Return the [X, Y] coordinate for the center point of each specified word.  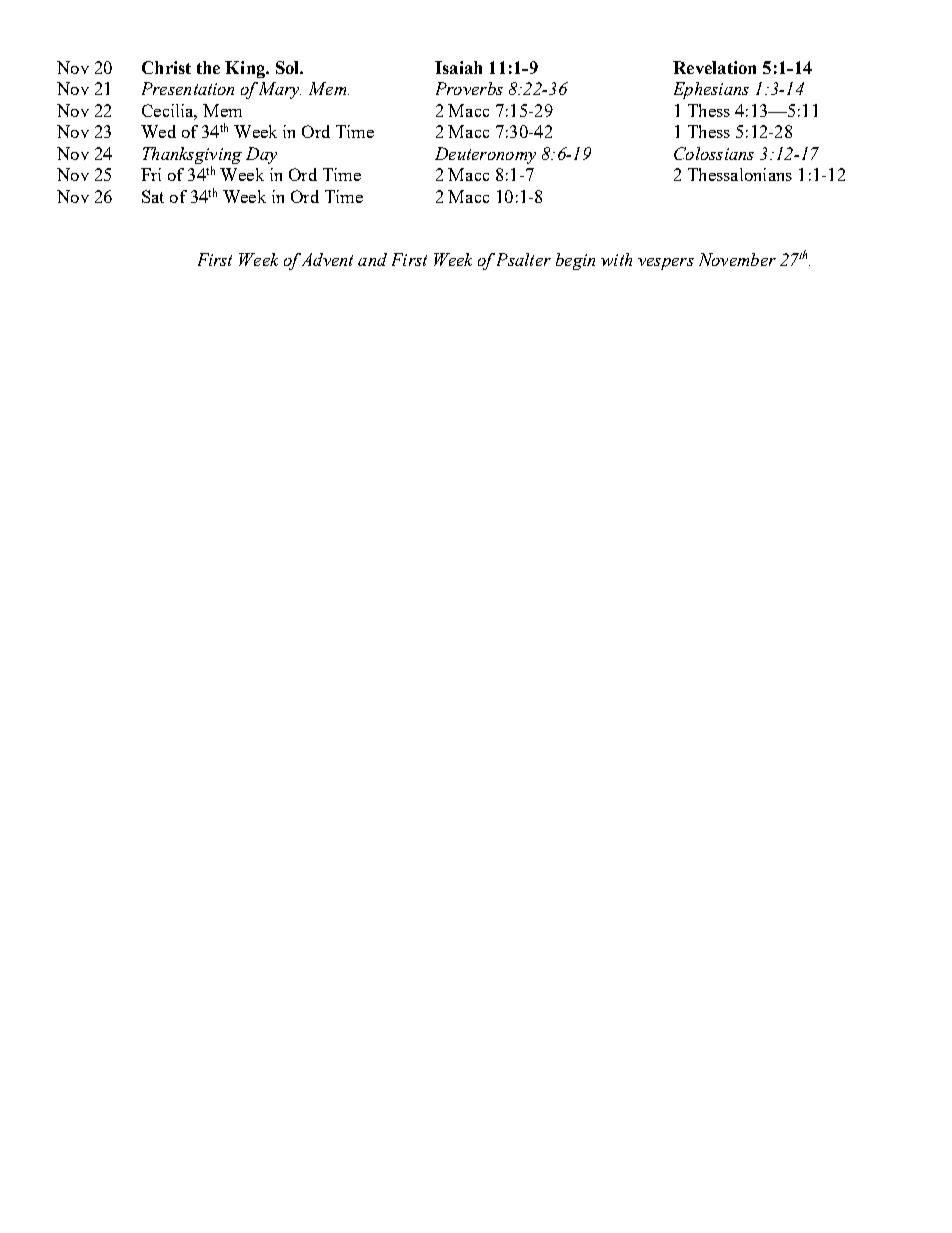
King [246, 69]
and [372, 259]
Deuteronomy [485, 155]
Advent [326, 259]
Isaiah [458, 67]
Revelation [714, 67]
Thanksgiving [192, 157]
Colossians [714, 153]
